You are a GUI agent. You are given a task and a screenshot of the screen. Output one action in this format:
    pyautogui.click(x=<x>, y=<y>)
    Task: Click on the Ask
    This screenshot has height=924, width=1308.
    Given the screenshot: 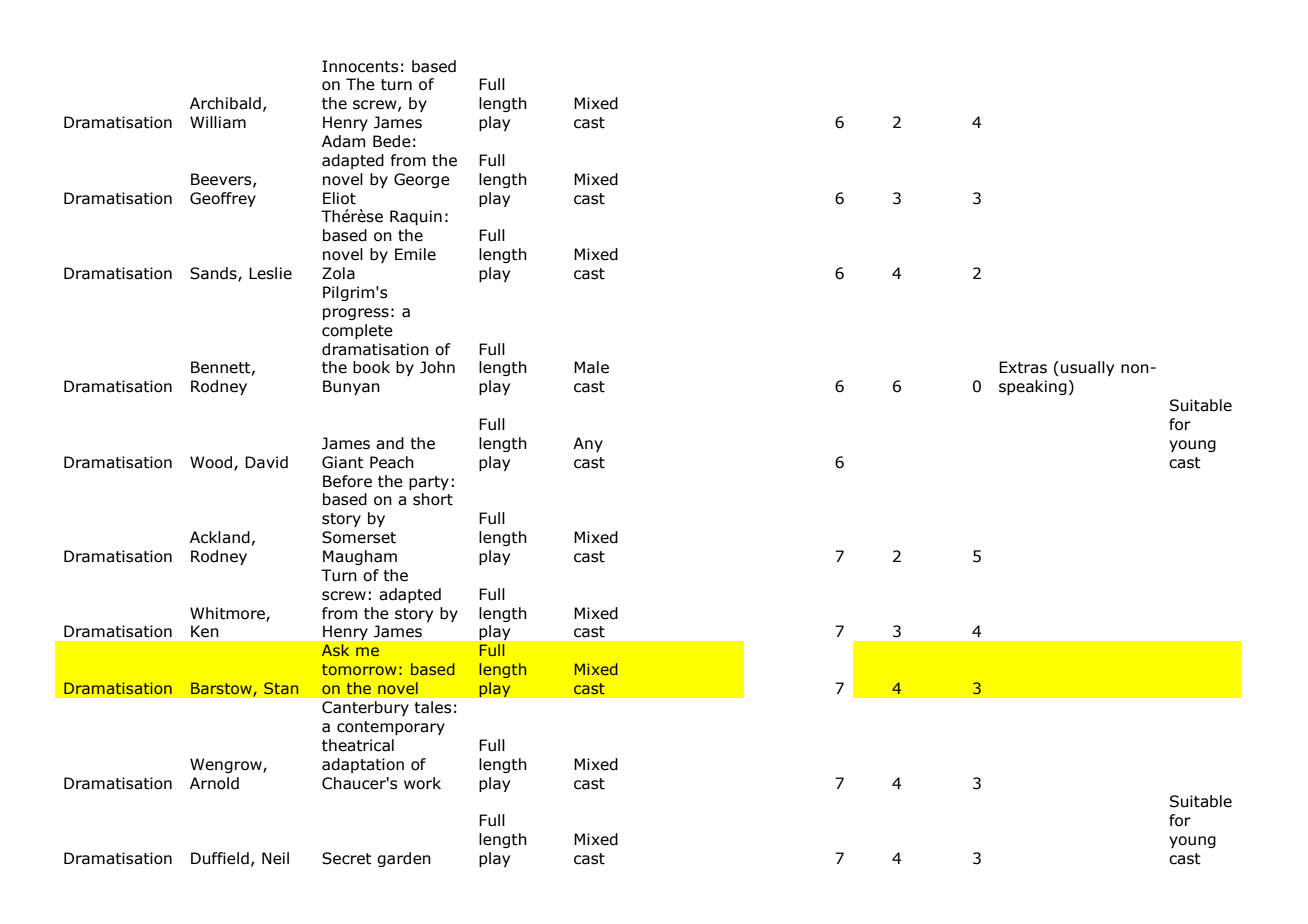 What is the action you would take?
    pyautogui.click(x=335, y=650)
